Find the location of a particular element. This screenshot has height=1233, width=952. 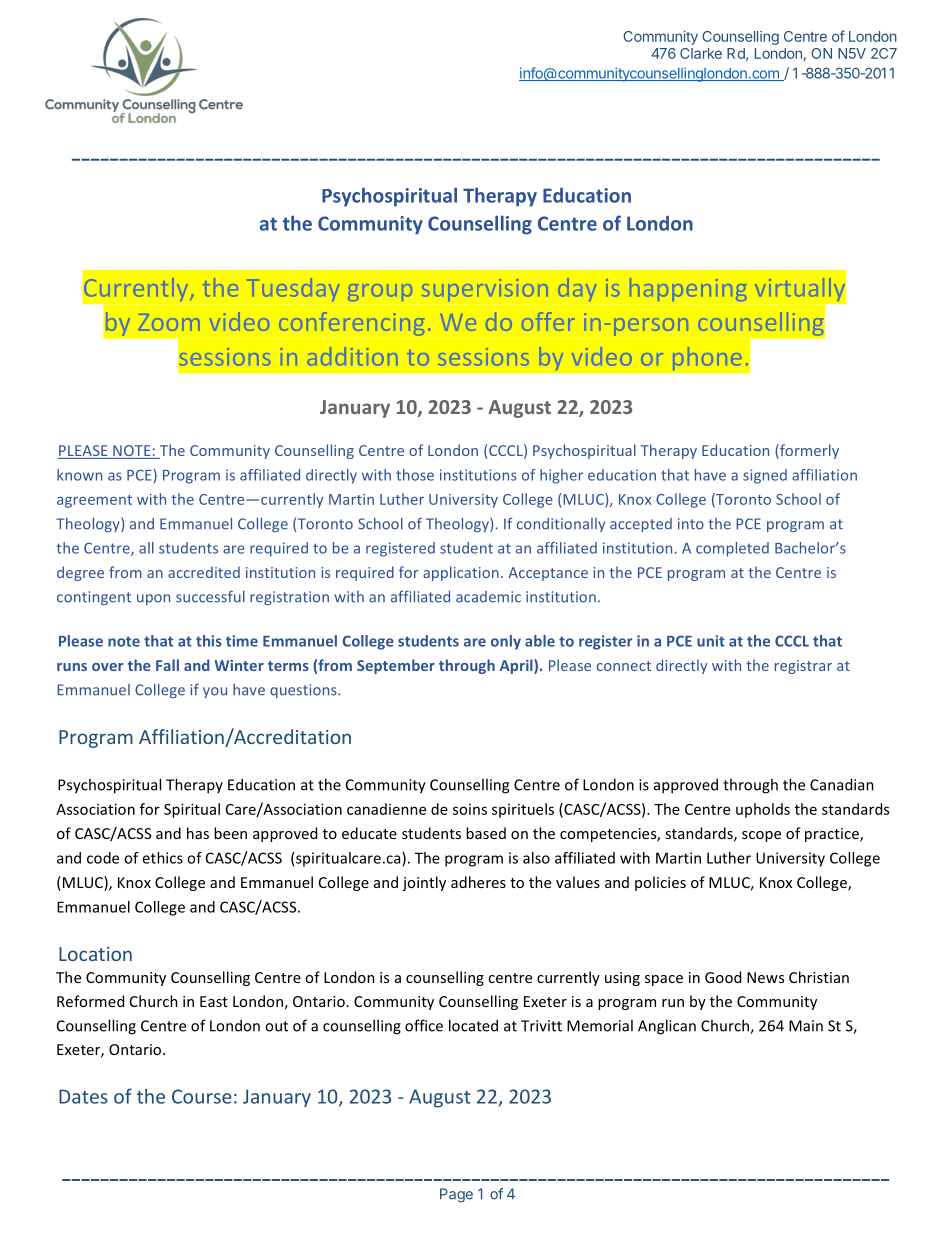

upholds is located at coordinates (763, 810).
